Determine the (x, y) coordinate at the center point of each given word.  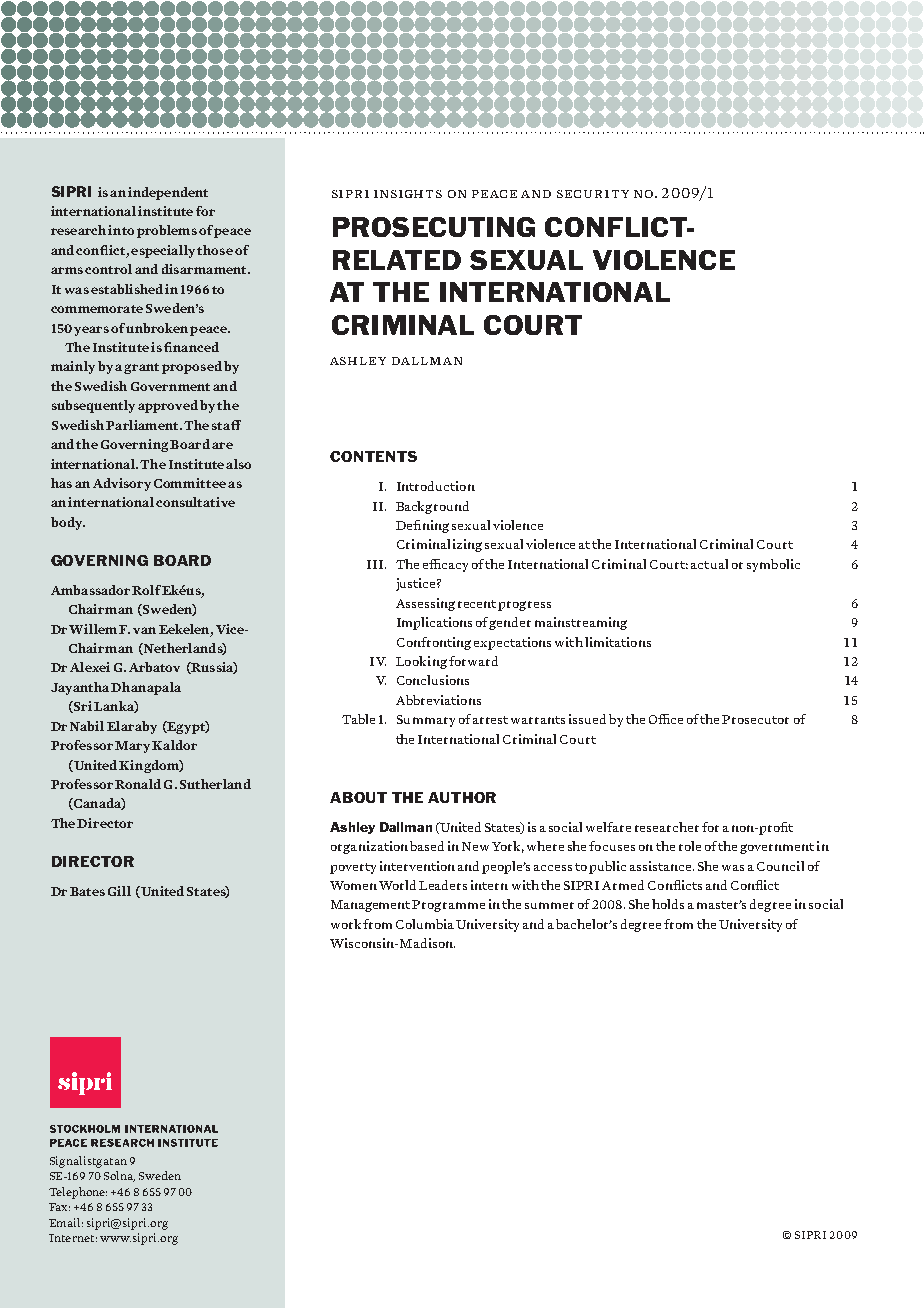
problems (167, 231)
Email (66, 1222)
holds (668, 904)
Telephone (78, 1193)
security (593, 194)
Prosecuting (434, 227)
